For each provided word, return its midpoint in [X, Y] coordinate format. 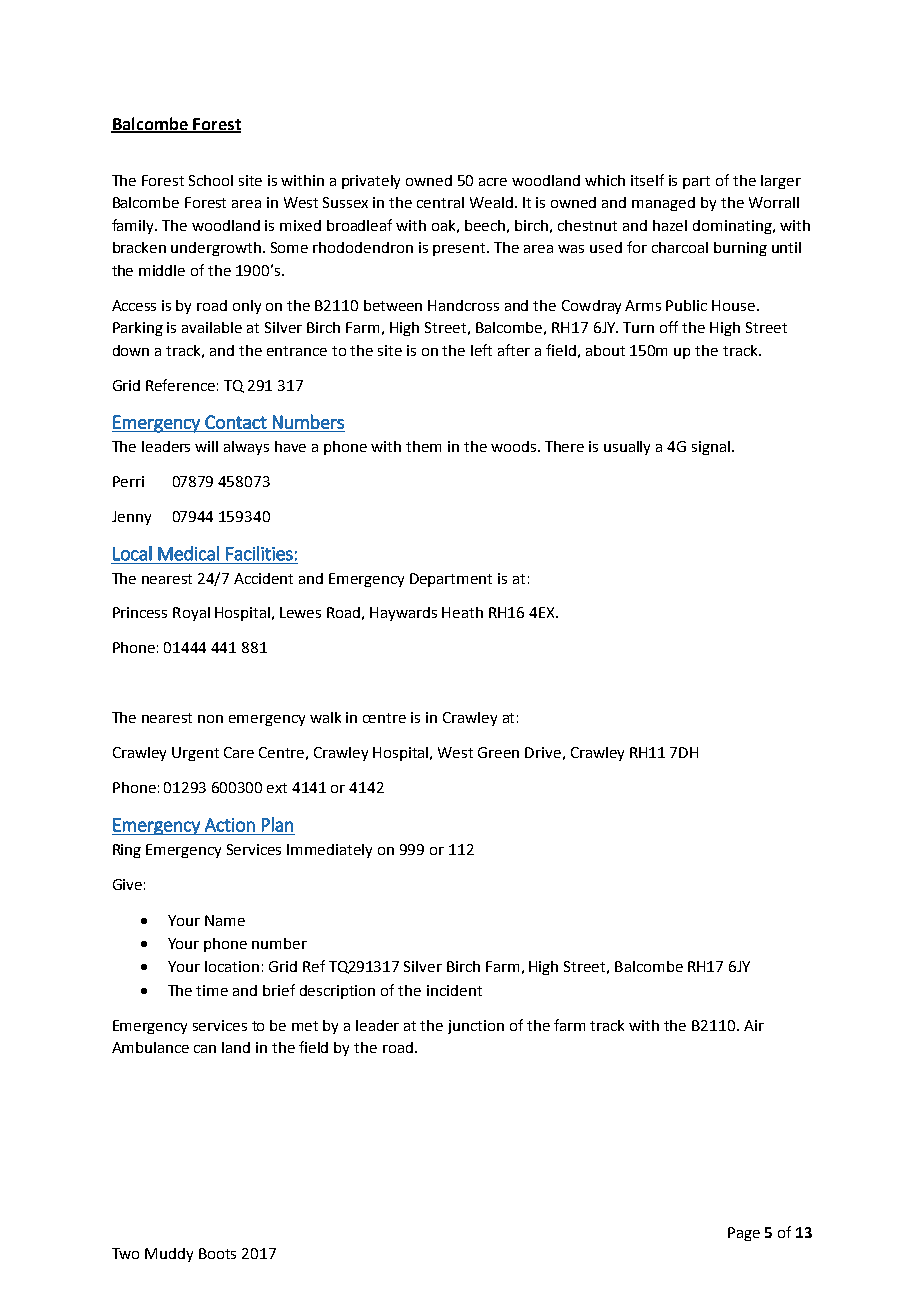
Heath [462, 612]
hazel [670, 225]
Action [230, 825]
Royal [191, 614]
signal [711, 448]
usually [627, 448]
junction [476, 1027]
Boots [217, 1253]
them [423, 446]
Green [498, 752]
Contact [236, 422]
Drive [543, 752]
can [205, 1049]
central [440, 202]
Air [754, 1025]
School [211, 180]
